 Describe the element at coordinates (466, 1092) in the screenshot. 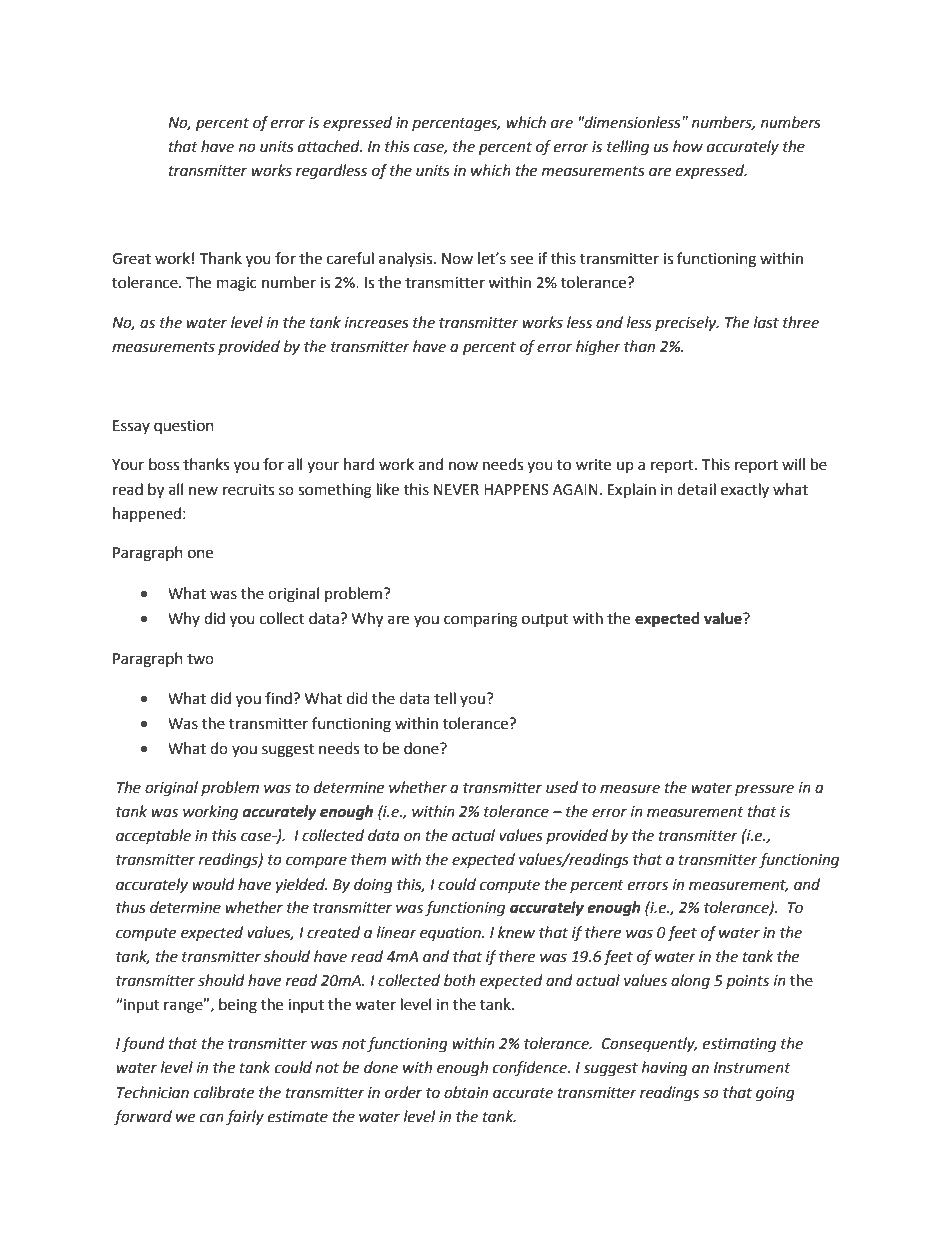

I see `obtain` at that location.
